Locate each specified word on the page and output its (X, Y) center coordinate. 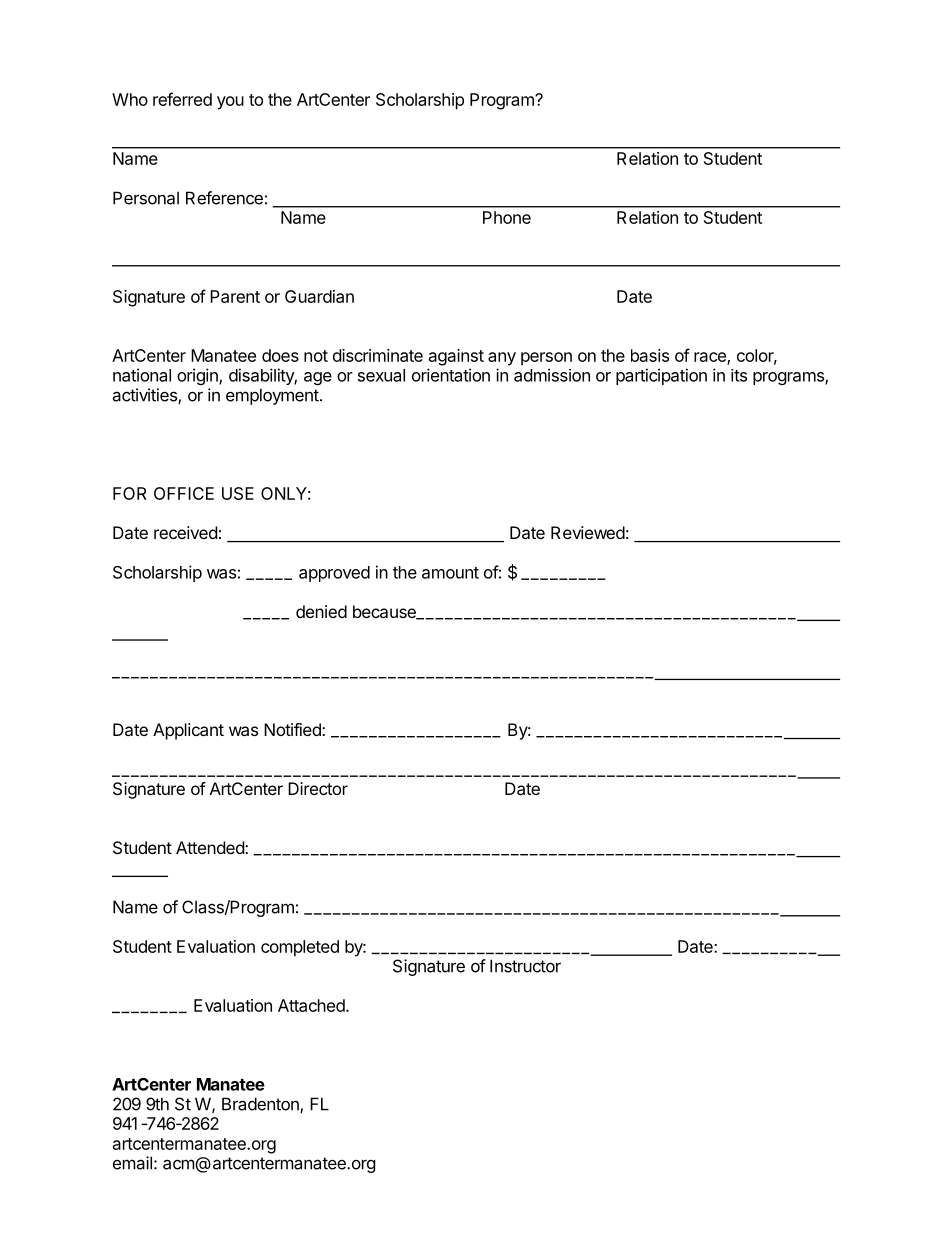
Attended (211, 847)
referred (182, 99)
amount (450, 573)
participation (661, 376)
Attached (312, 1005)
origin (198, 376)
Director (318, 788)
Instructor (525, 966)
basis (650, 355)
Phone (507, 217)
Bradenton (261, 1105)
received (185, 532)
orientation (451, 375)
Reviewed (588, 532)
